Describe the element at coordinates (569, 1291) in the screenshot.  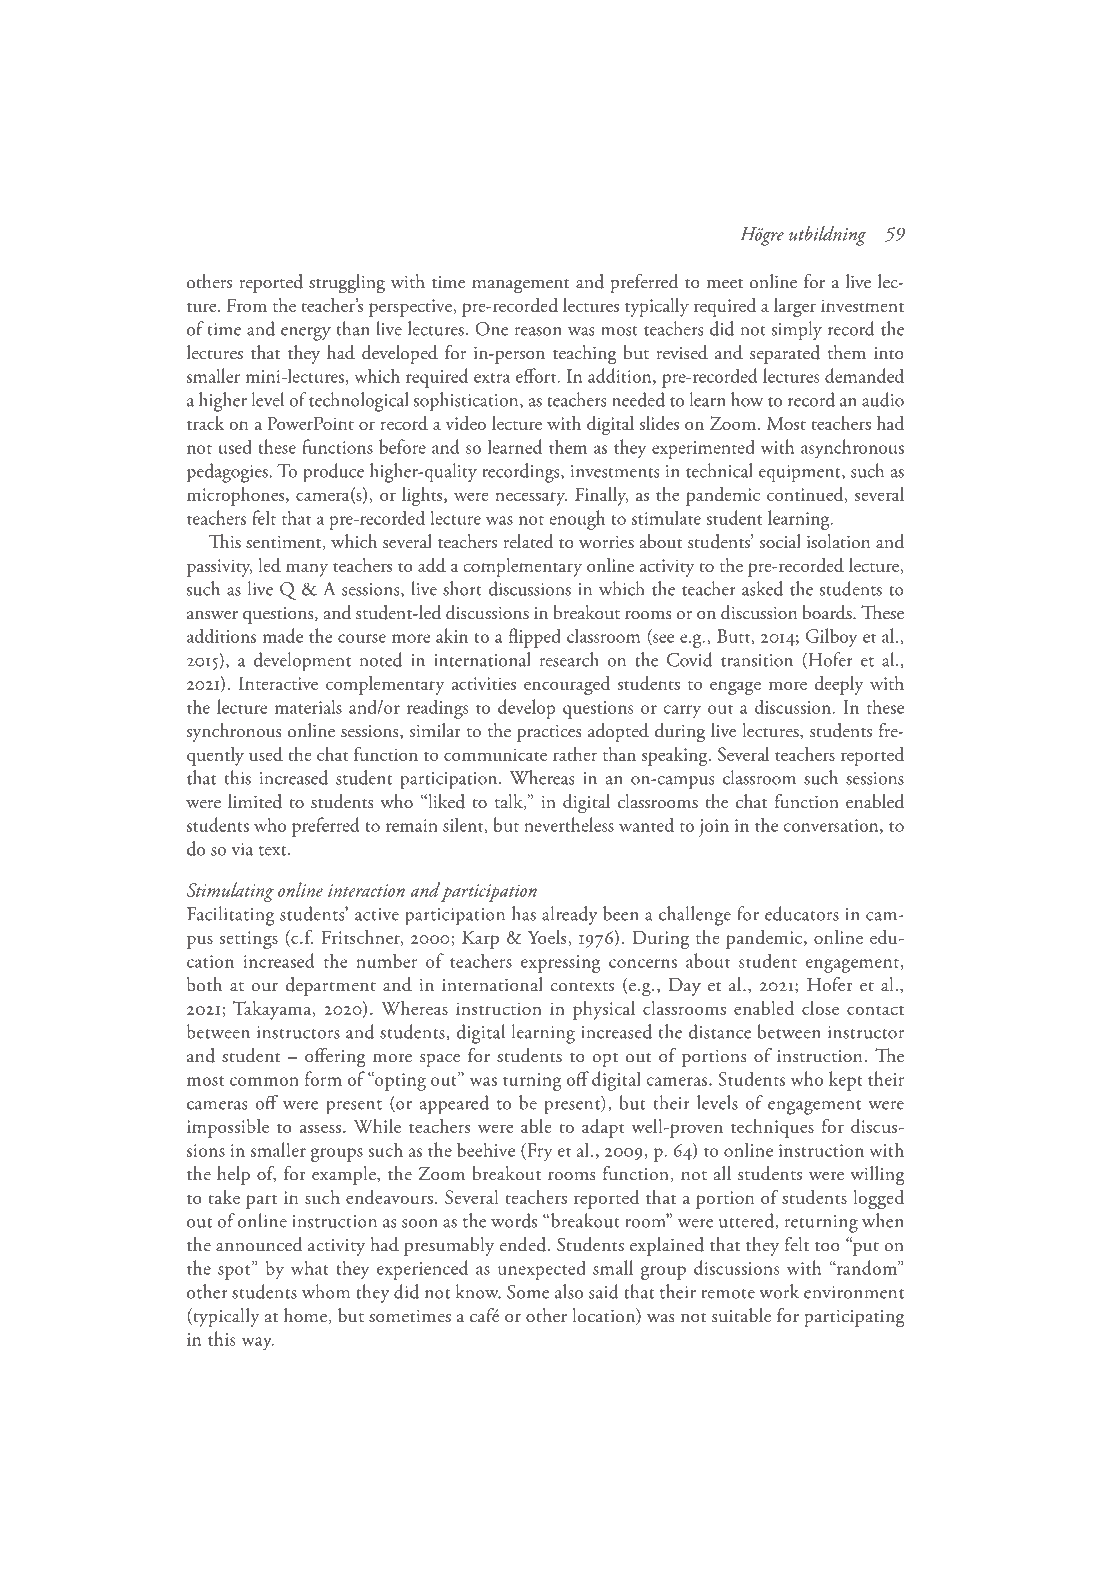
I see `also` at that location.
